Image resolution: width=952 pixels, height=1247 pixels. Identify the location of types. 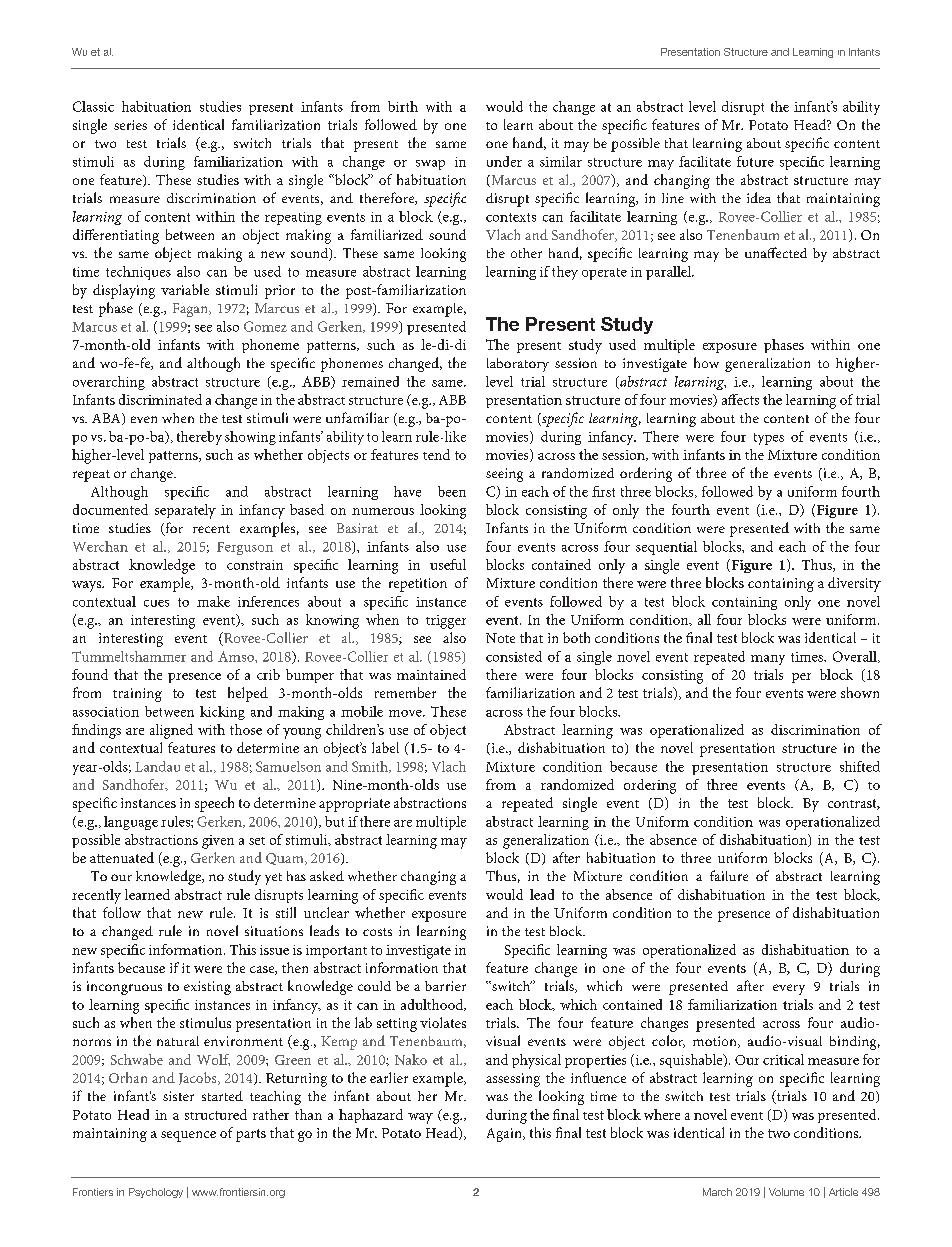
(769, 439).
